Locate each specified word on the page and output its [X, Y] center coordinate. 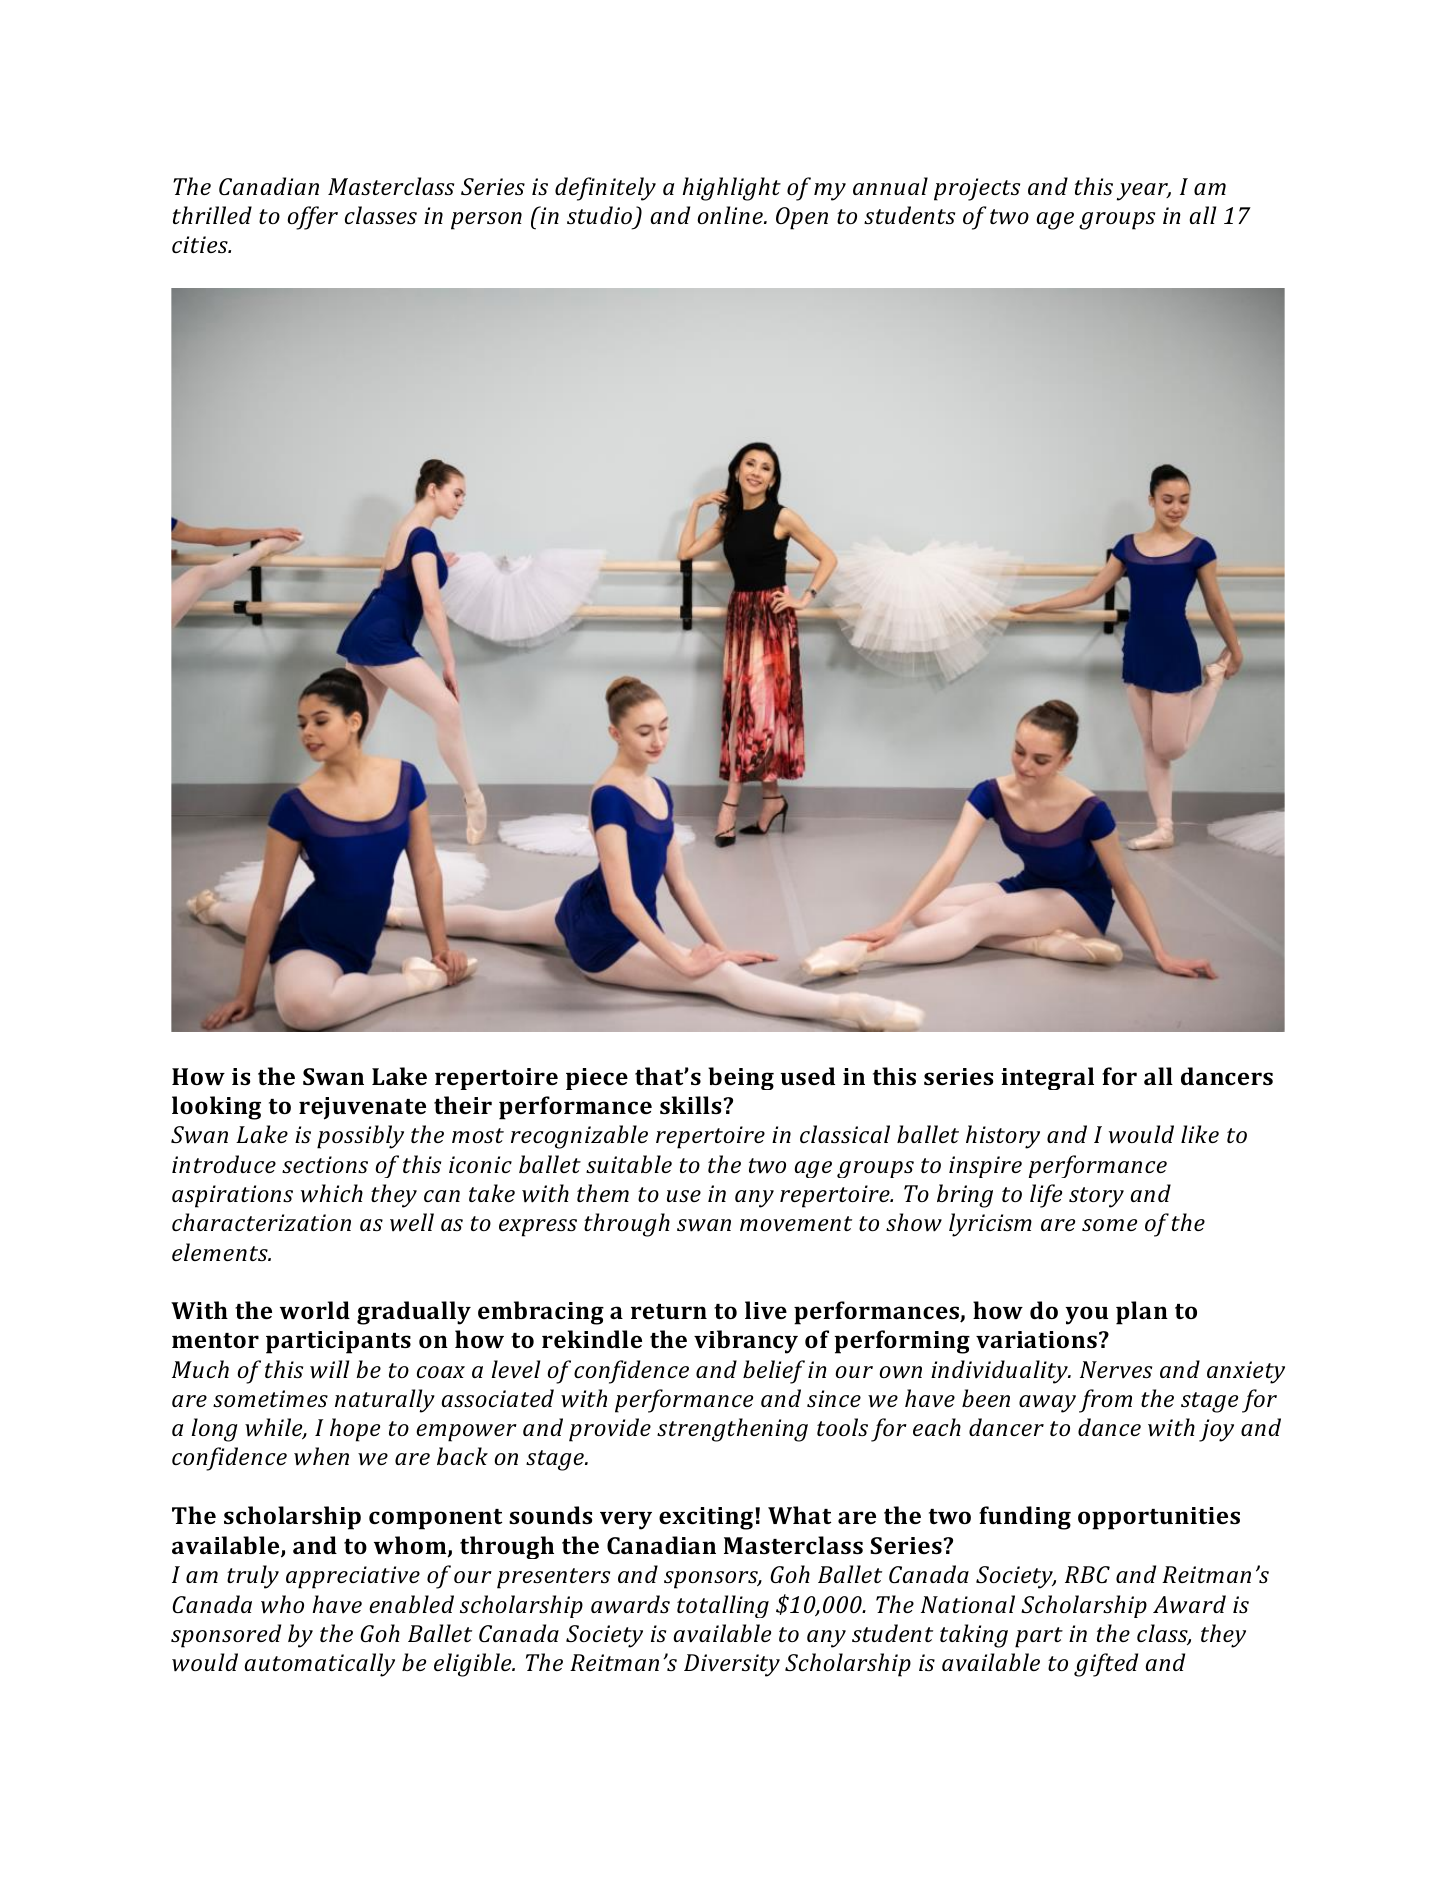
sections [325, 1164]
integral [1047, 1078]
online [731, 215]
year [1144, 192]
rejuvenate [362, 1108]
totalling [723, 1606]
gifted [1106, 1665]
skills [690, 1105]
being [741, 1078]
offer [312, 218]
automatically [320, 1665]
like [1200, 1134]
